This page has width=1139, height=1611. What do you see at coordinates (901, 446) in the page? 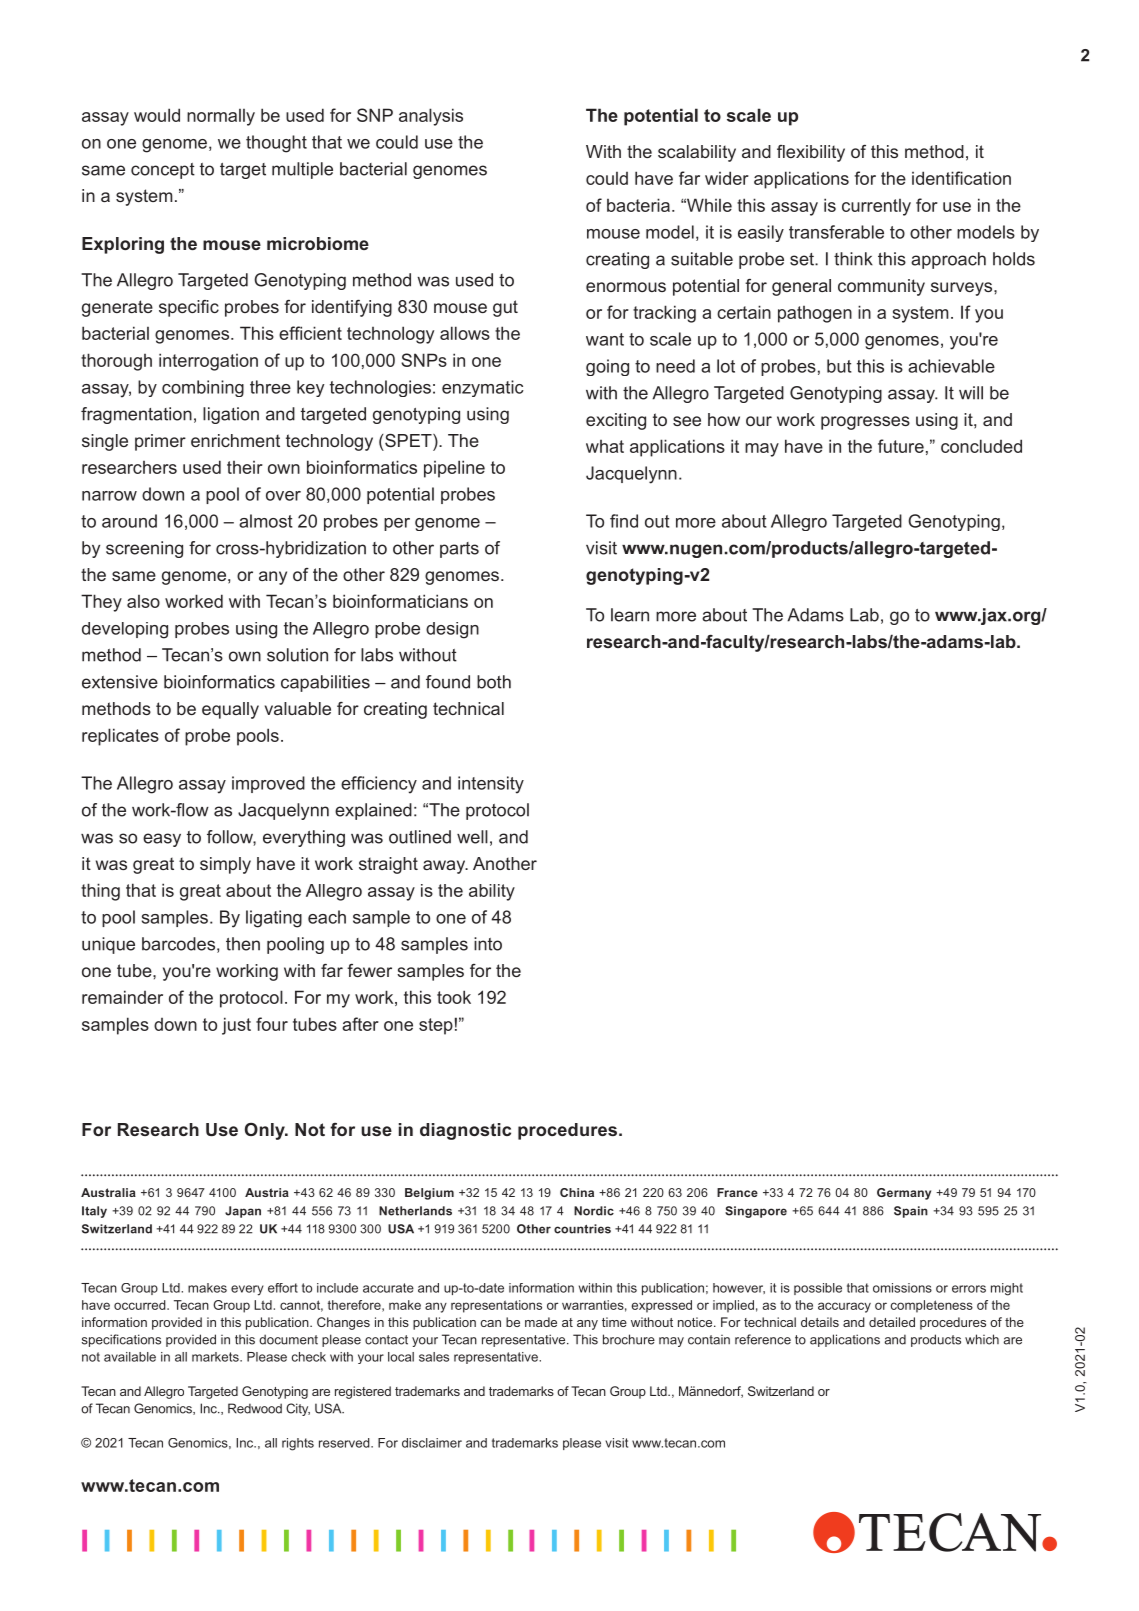
I see `future` at bounding box center [901, 446].
